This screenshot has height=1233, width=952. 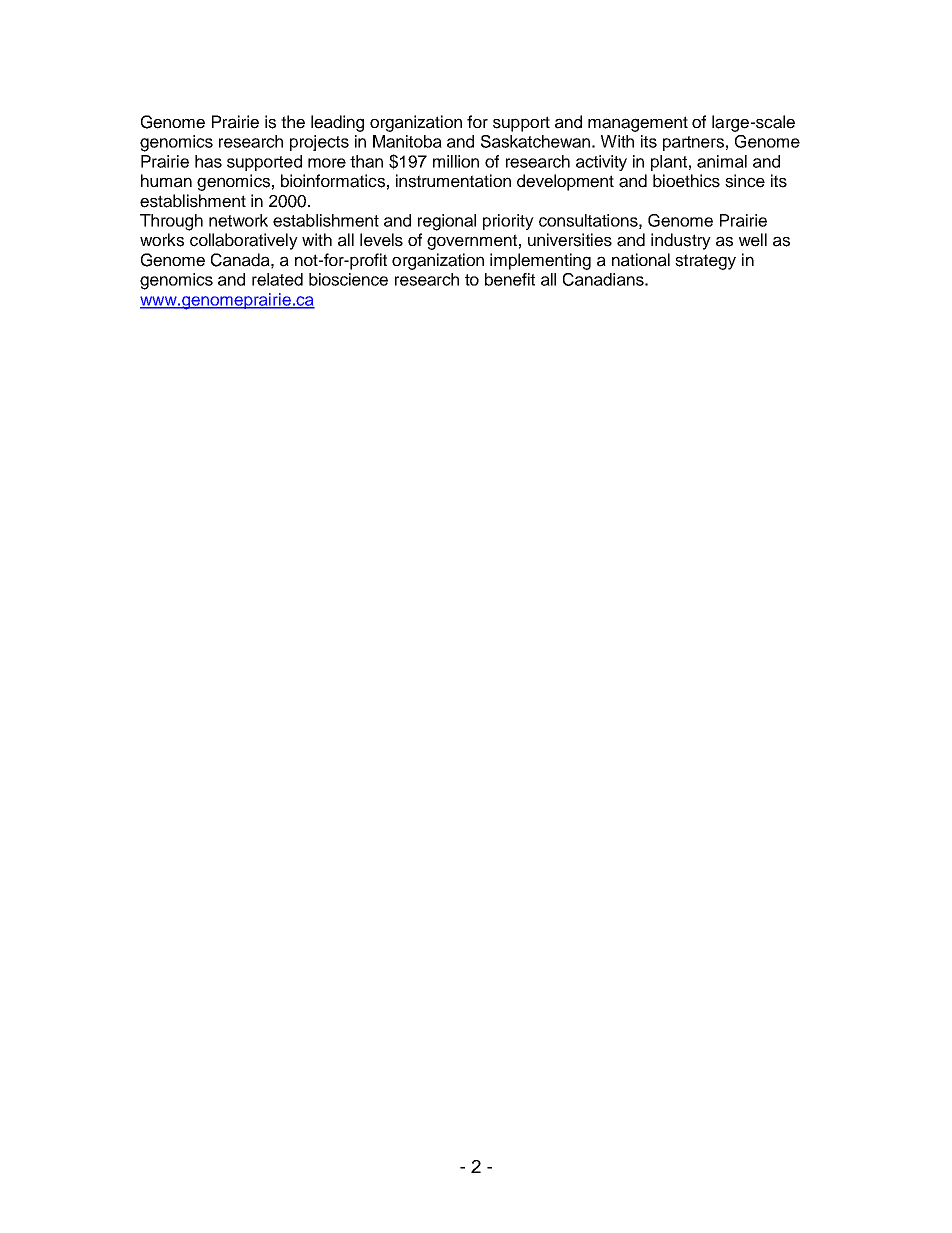 What do you see at coordinates (407, 141) in the screenshot?
I see `Manitoba` at bounding box center [407, 141].
